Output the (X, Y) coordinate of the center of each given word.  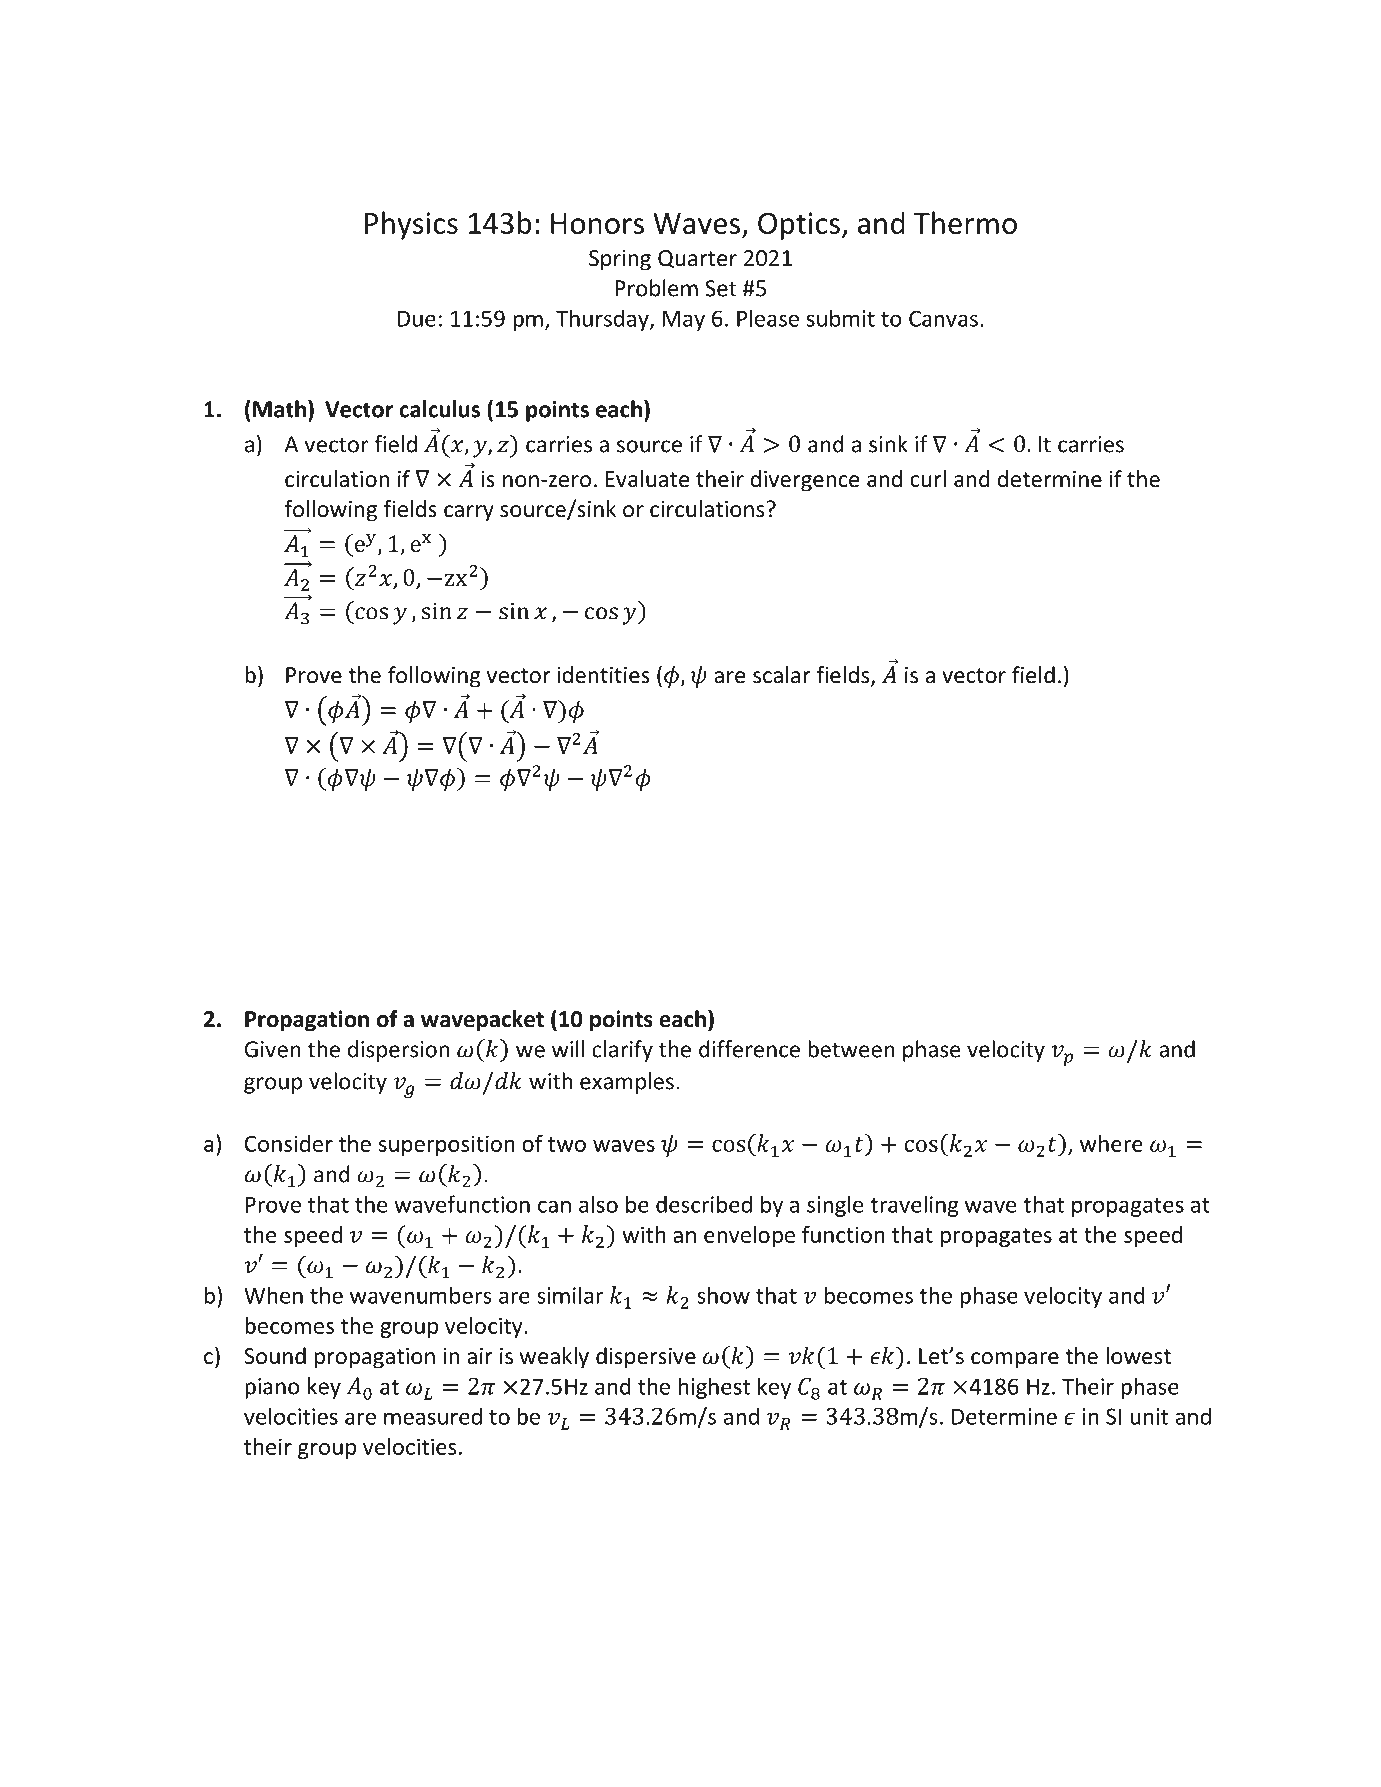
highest (714, 1388)
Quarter (697, 259)
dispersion (398, 1051)
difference (749, 1049)
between (851, 1049)
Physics (411, 225)
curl (928, 479)
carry (469, 513)
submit (840, 318)
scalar (782, 675)
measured (433, 1416)
